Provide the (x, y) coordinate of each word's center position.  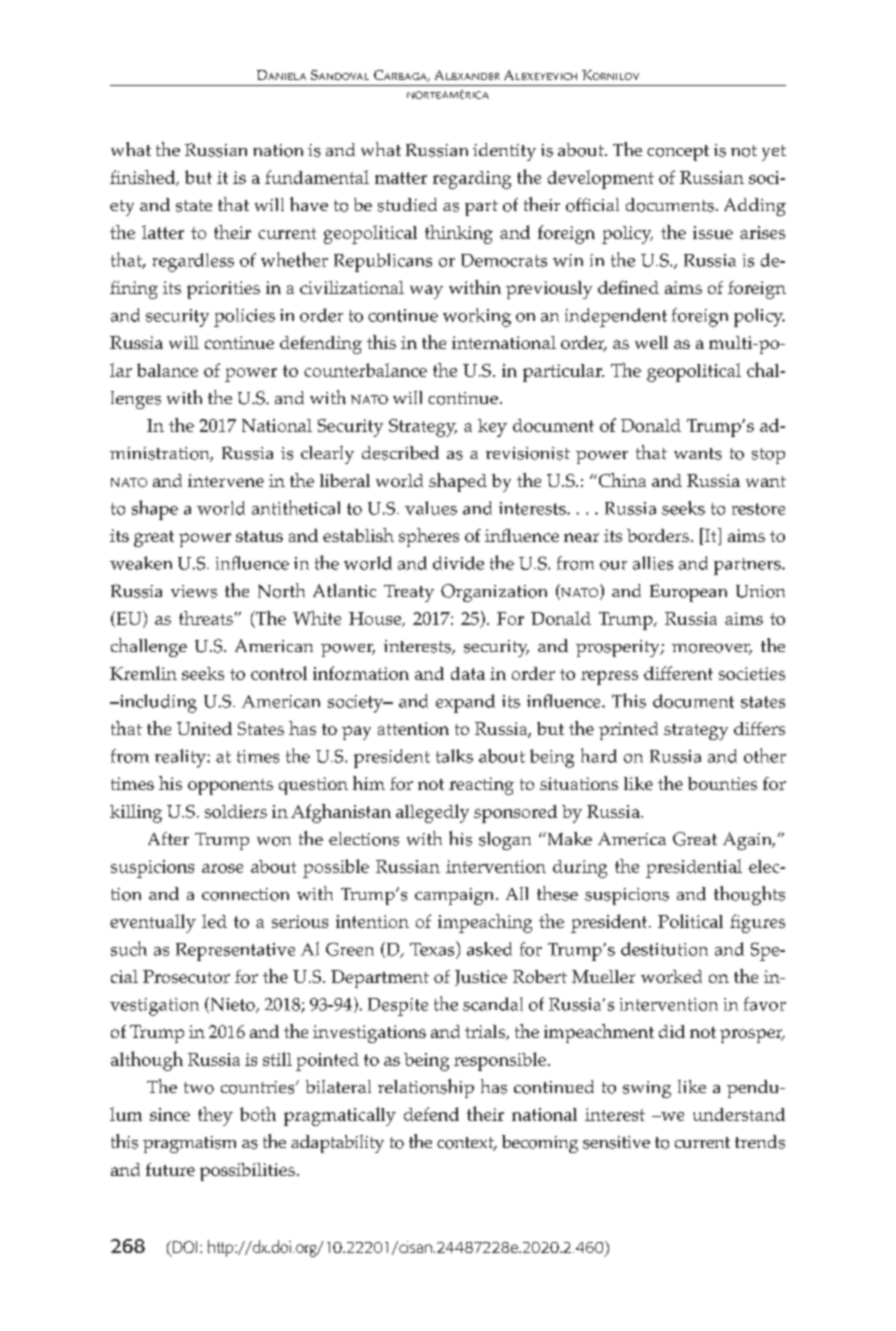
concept (678, 153)
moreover (712, 649)
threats (206, 618)
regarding (472, 180)
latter (163, 232)
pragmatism (189, 1144)
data (468, 673)
